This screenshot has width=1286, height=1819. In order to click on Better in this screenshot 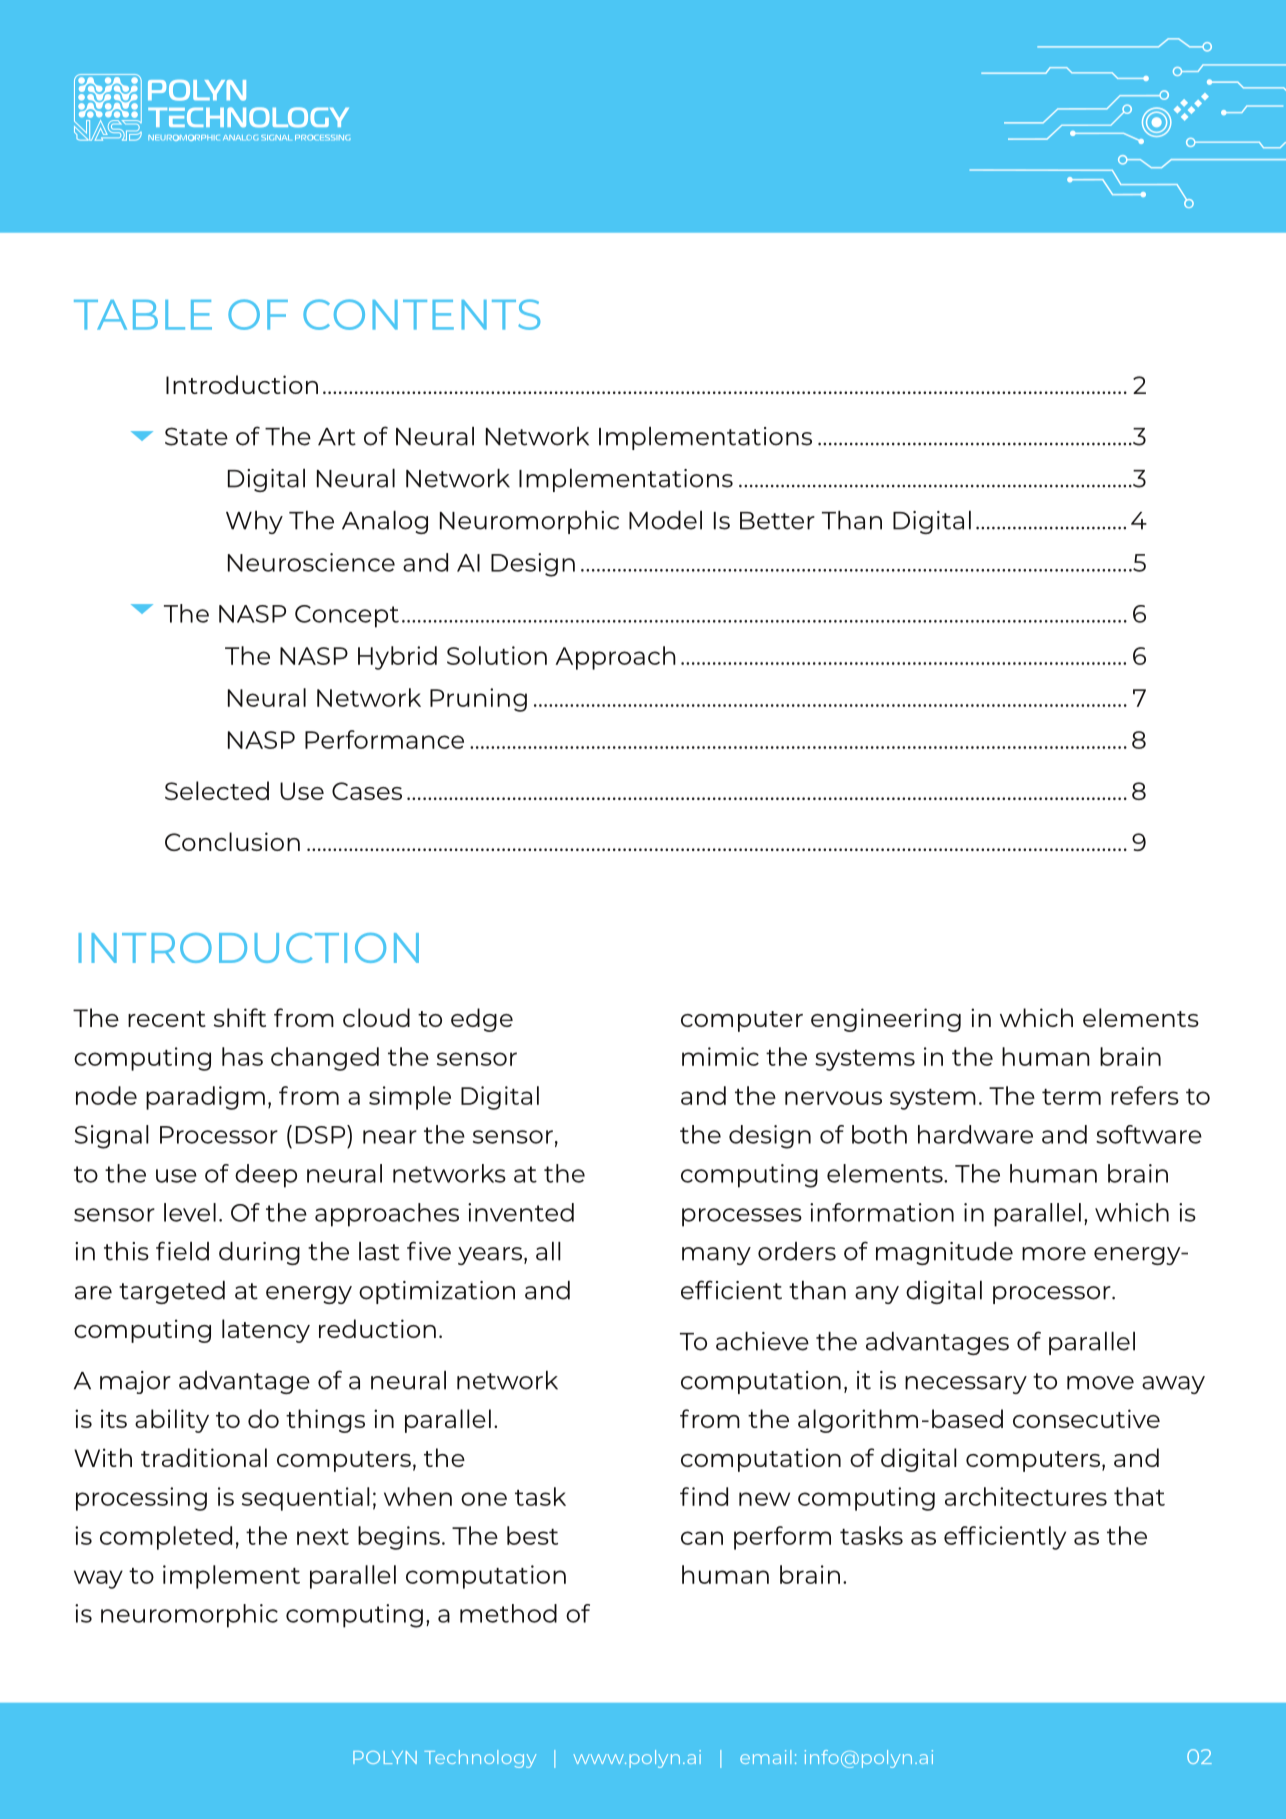, I will do `click(777, 521)`.
